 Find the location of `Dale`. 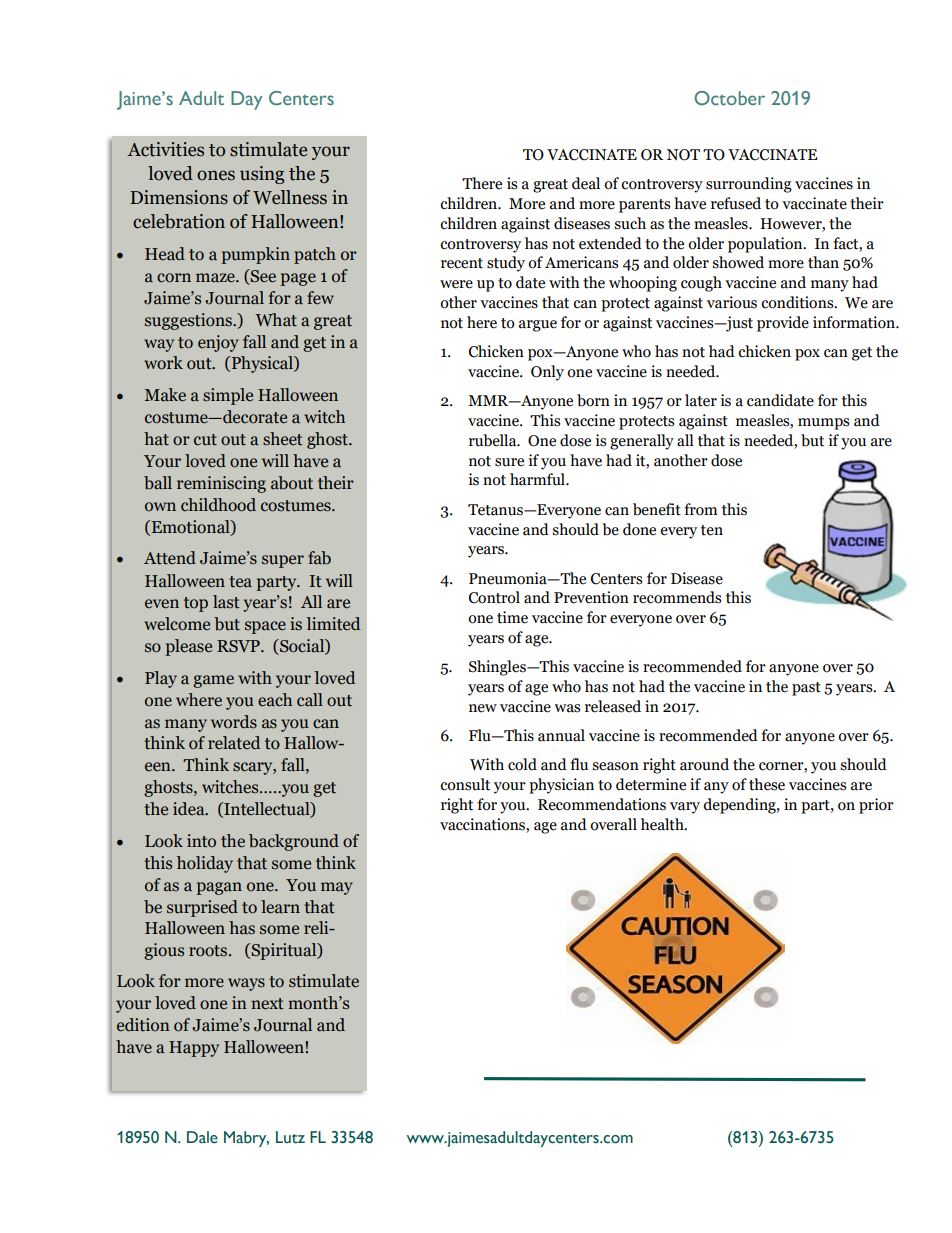

Dale is located at coordinates (202, 1137).
